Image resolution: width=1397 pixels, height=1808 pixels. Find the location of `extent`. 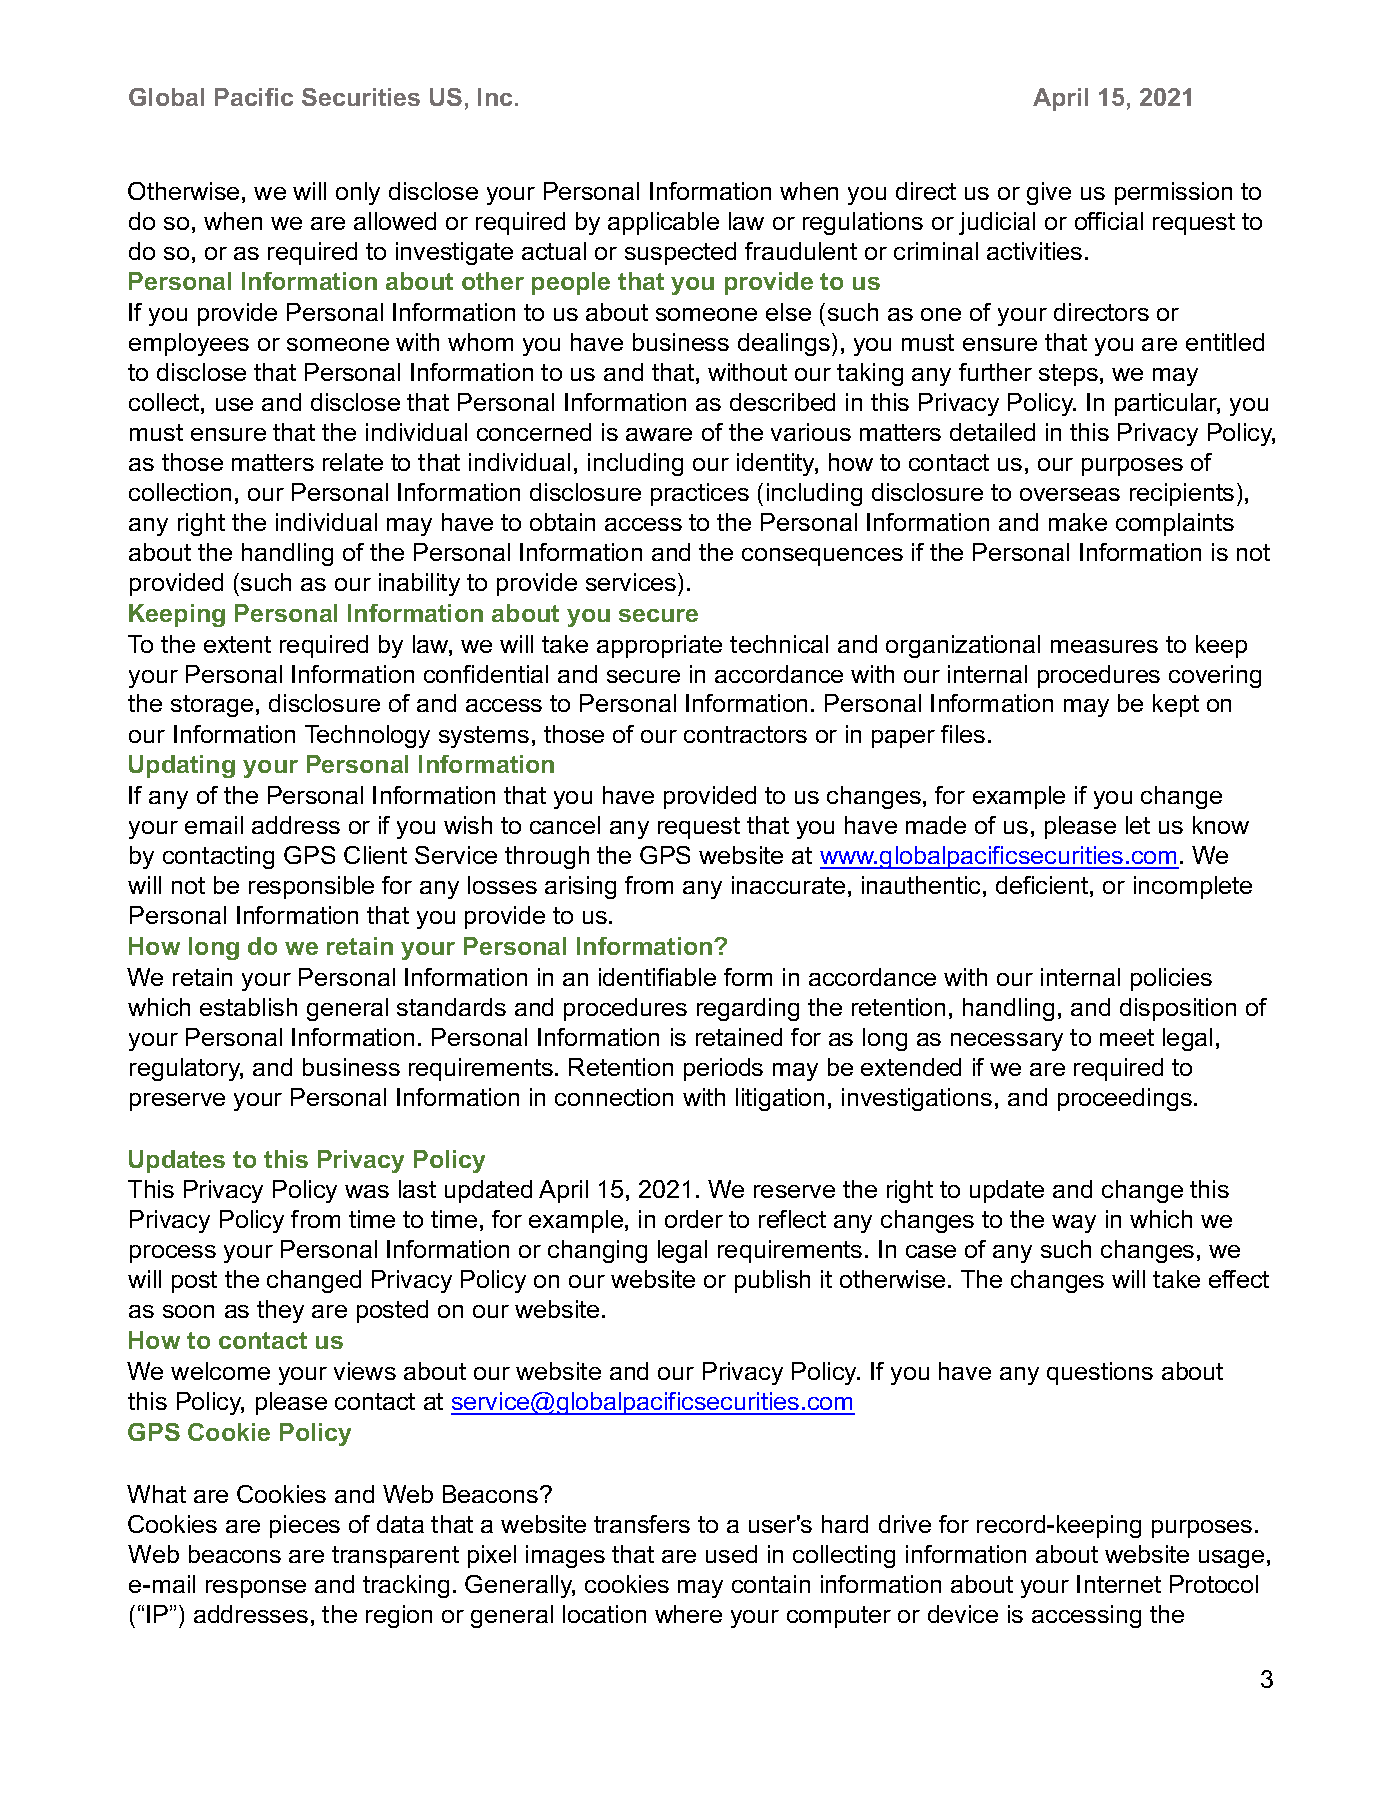

extent is located at coordinates (237, 644).
